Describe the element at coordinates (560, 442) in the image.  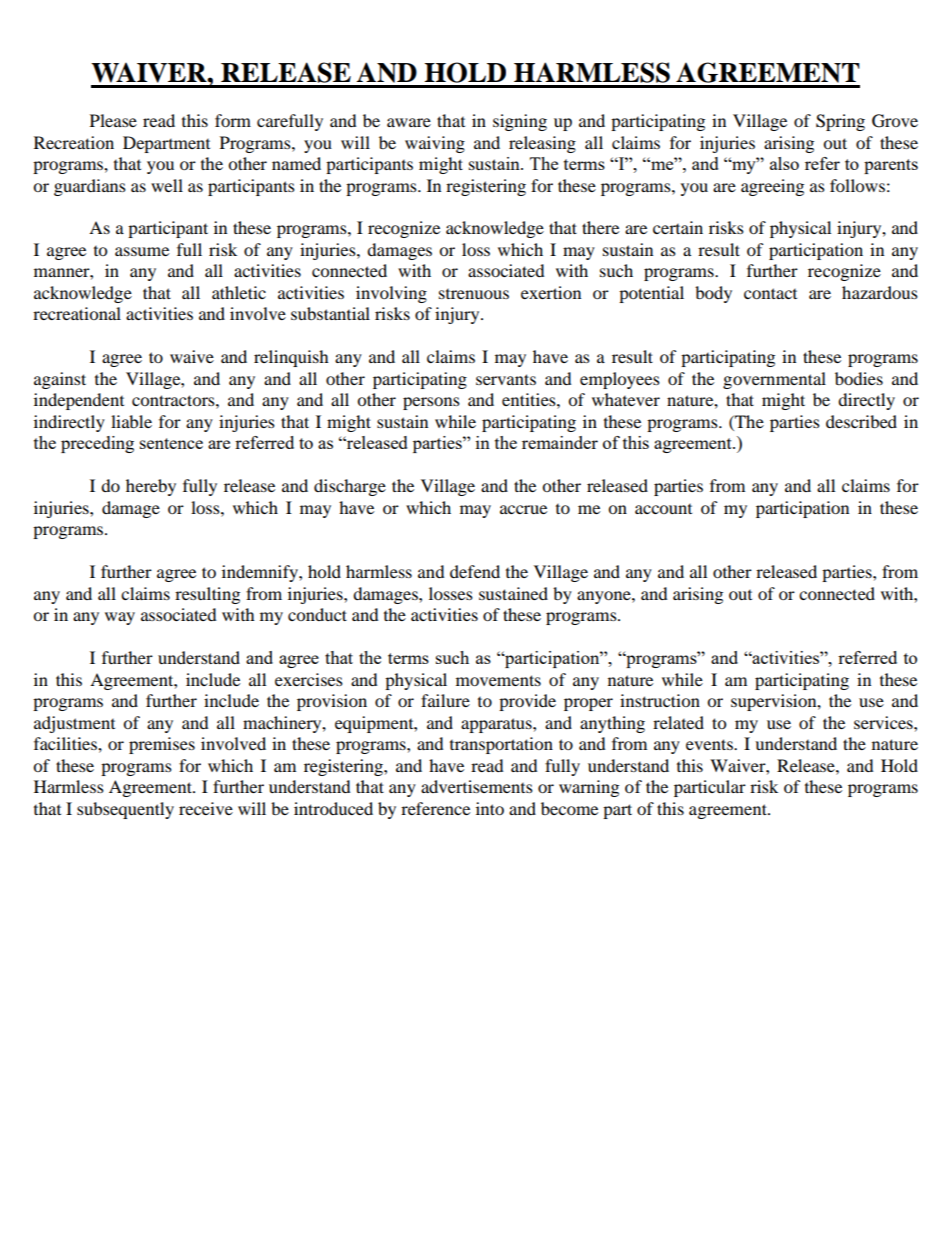
I see `remainder` at that location.
